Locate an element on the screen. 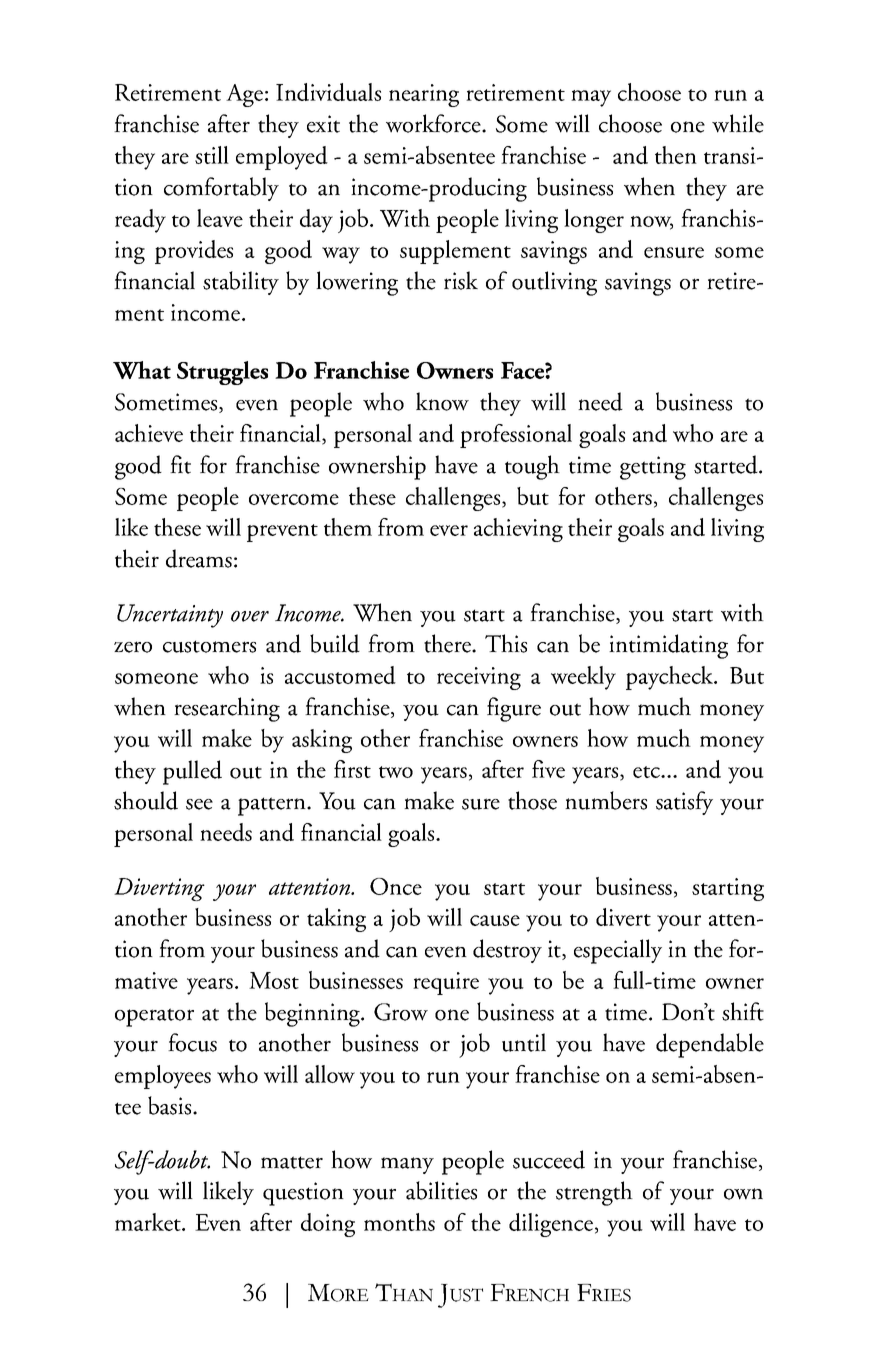 The width and height of the screenshot is (887, 1372). abilities is located at coordinates (441, 1190).
